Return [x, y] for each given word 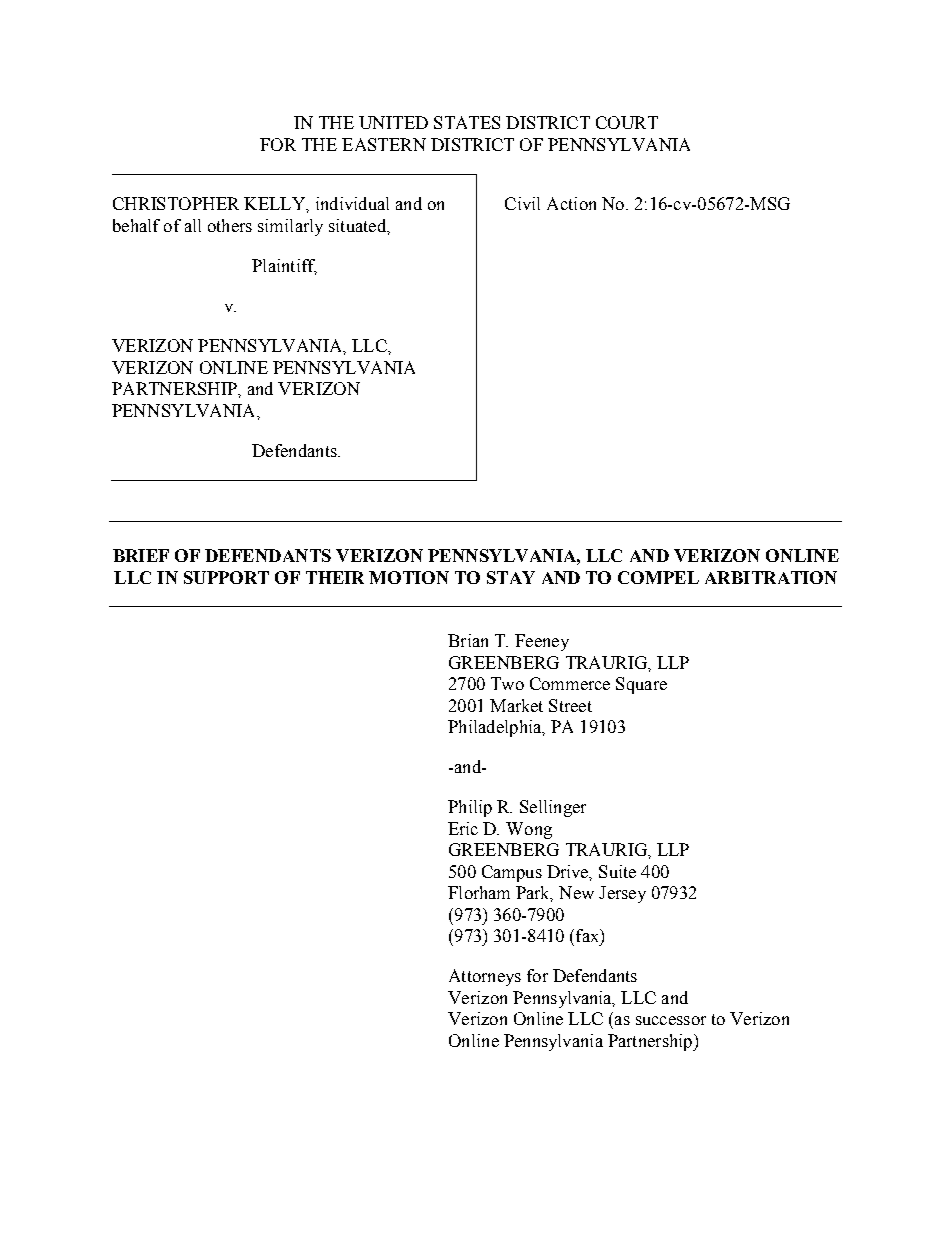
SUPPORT [226, 577]
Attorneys [485, 977]
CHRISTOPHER [176, 203]
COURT [627, 122]
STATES [467, 122]
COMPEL [658, 577]
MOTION [409, 577]
